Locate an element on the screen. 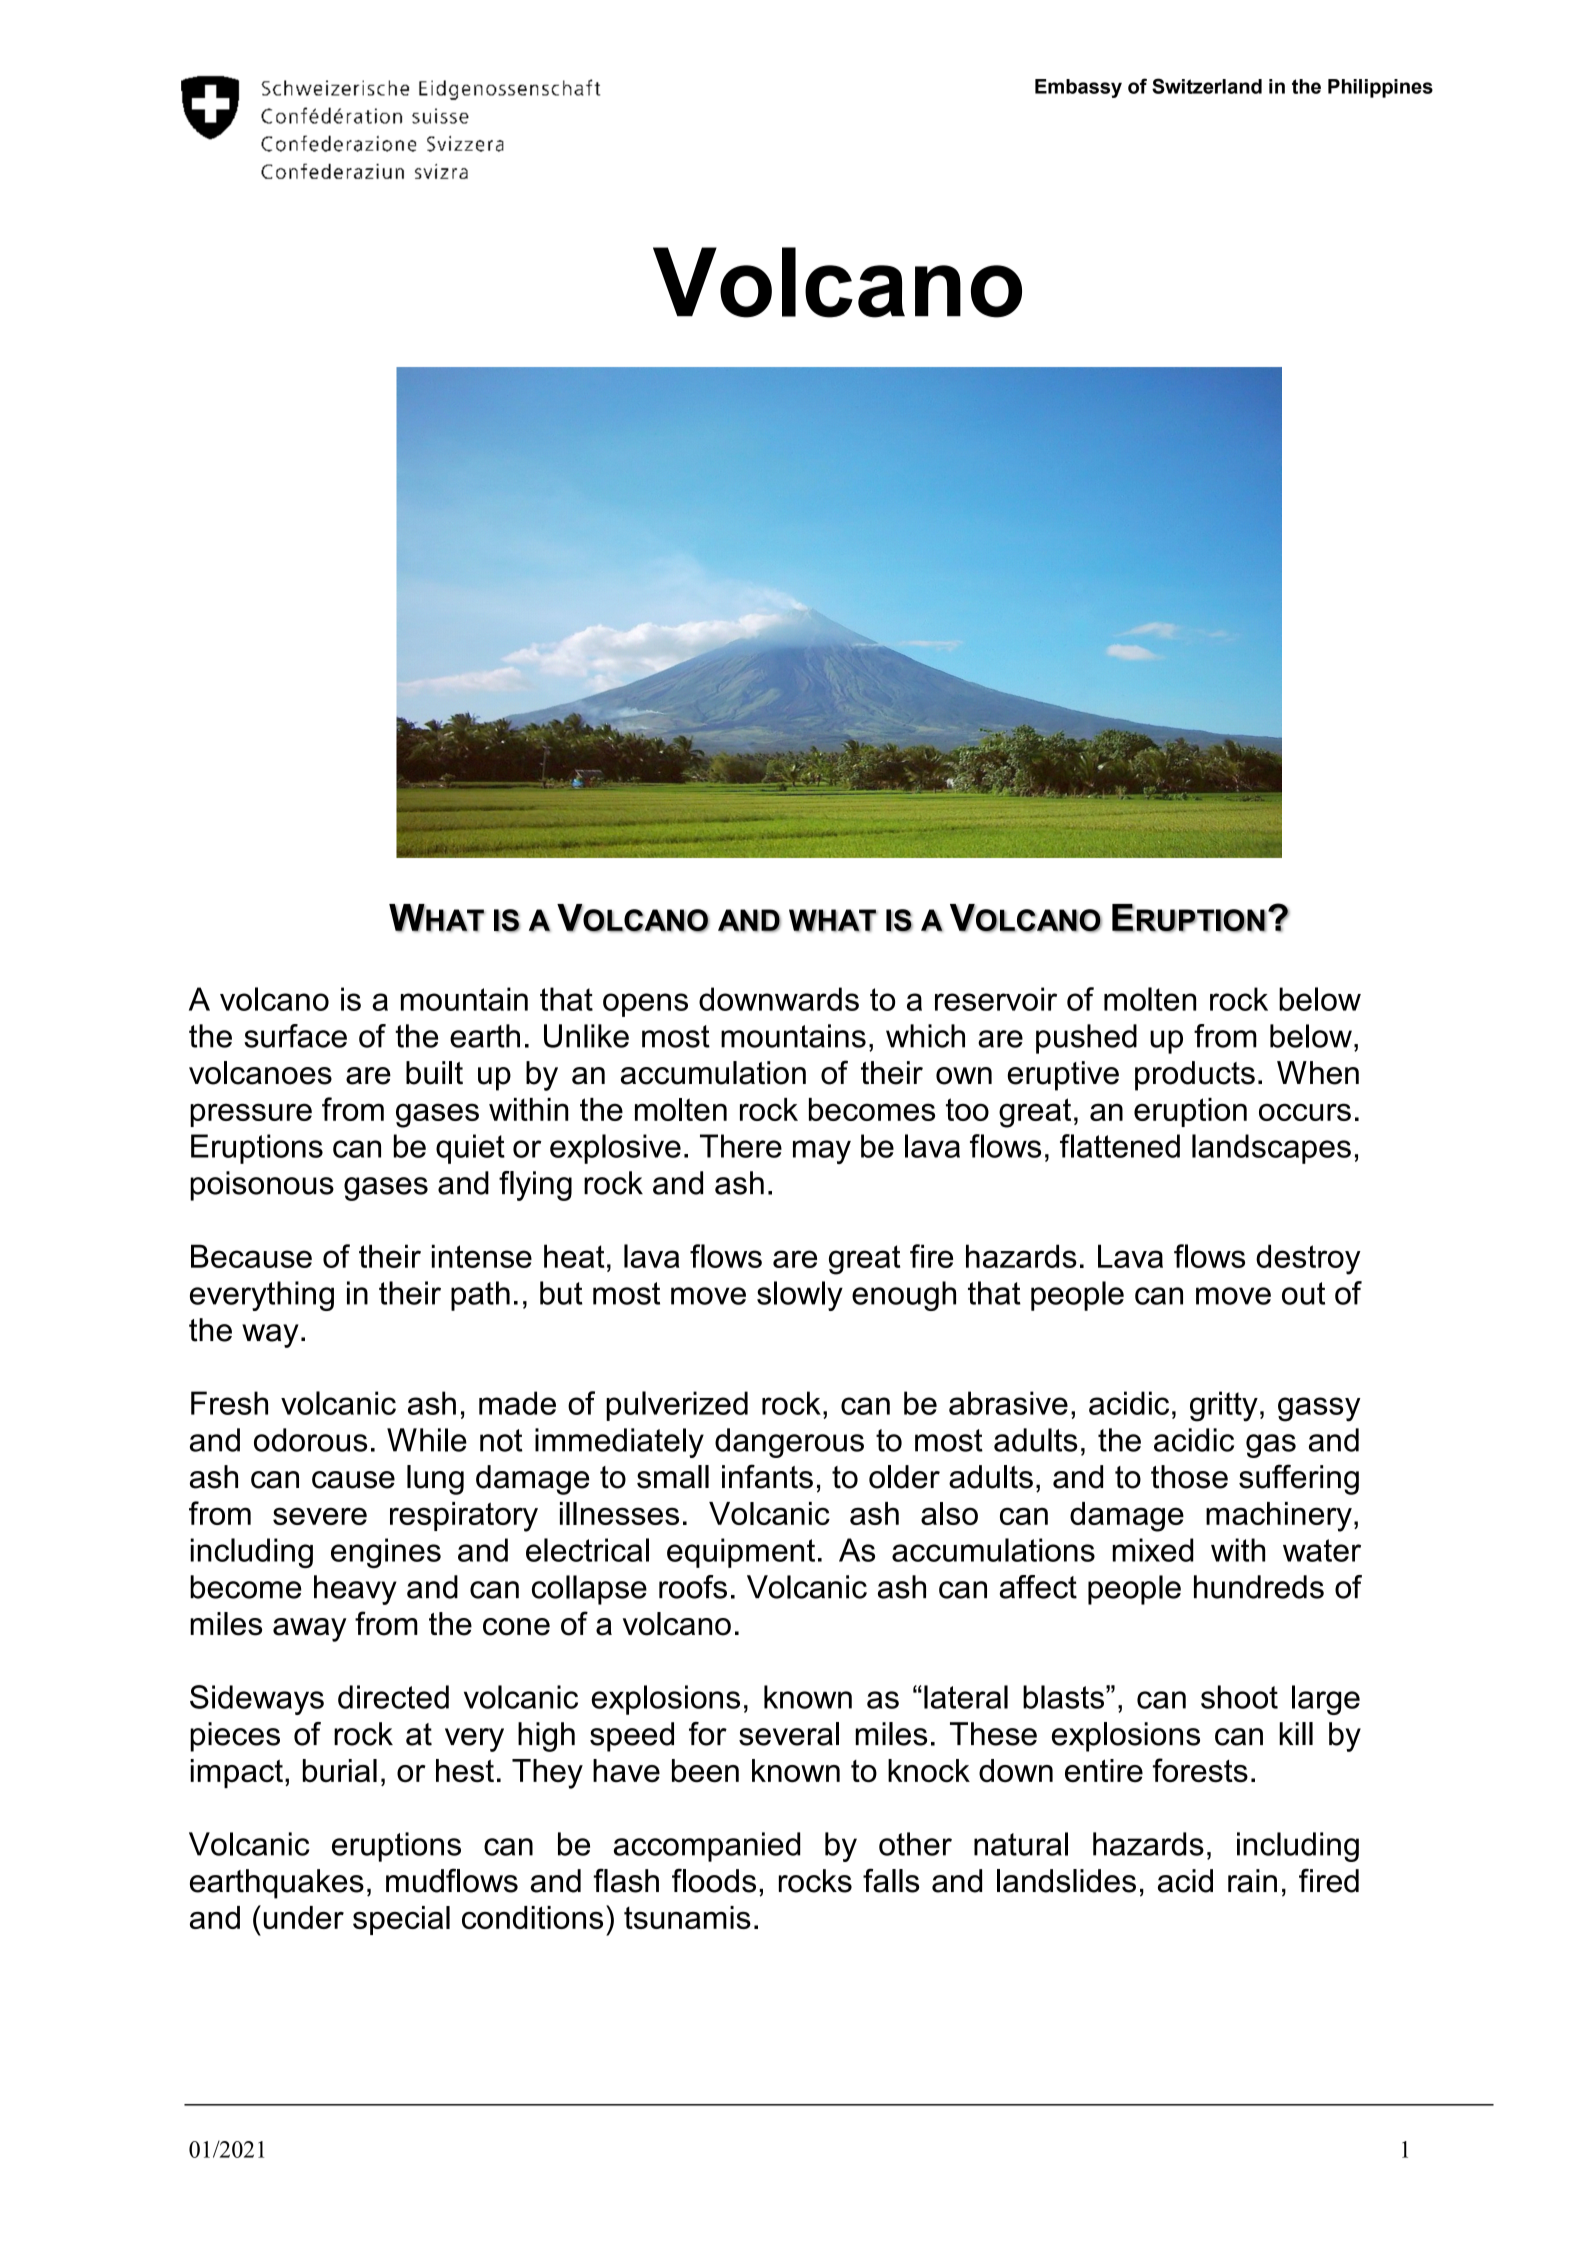 The width and height of the screenshot is (1583, 2241). built is located at coordinates (434, 1073).
